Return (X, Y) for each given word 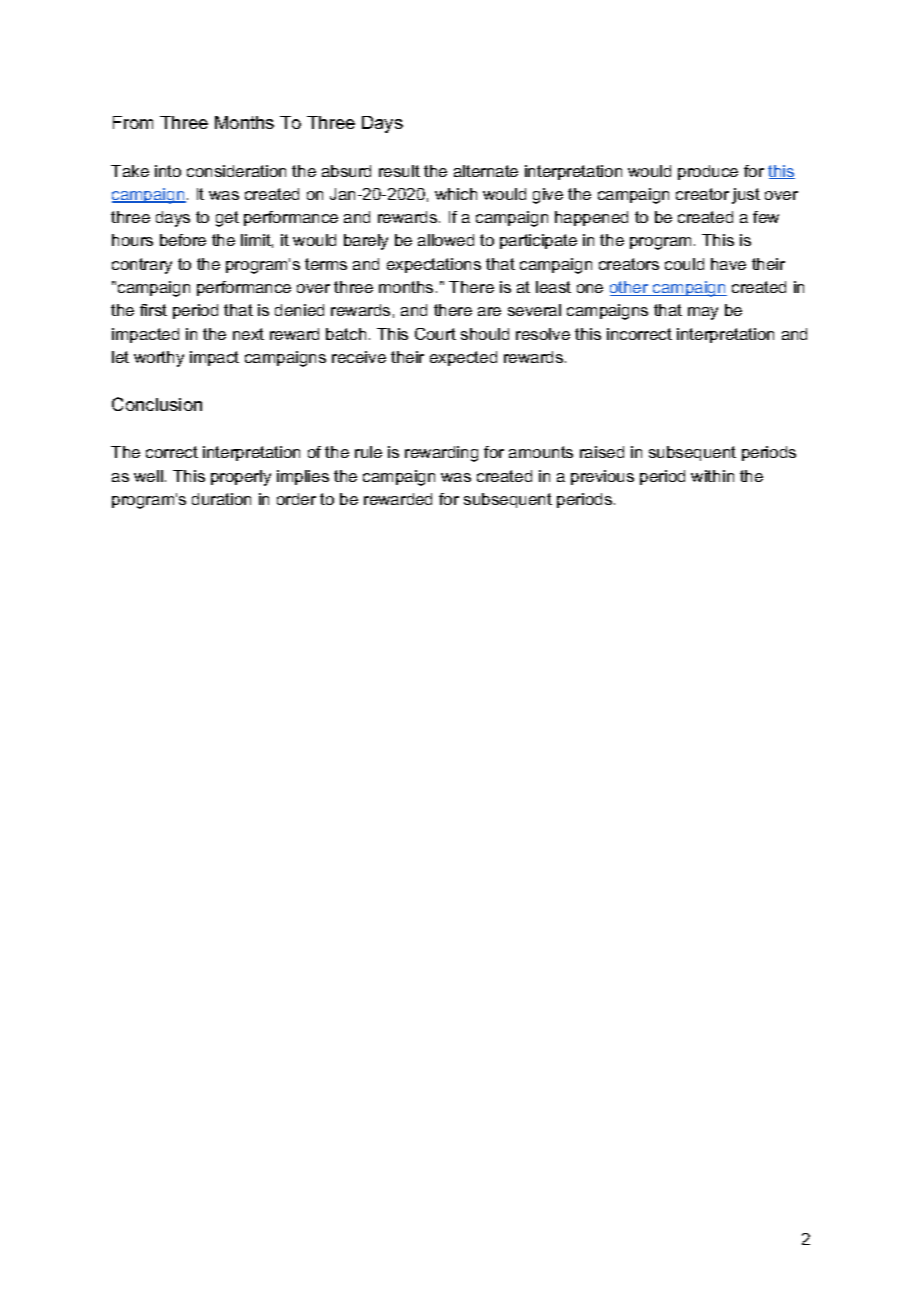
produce (708, 172)
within (712, 476)
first (153, 310)
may (703, 313)
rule (368, 452)
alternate (486, 171)
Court (435, 334)
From (133, 122)
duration (221, 499)
